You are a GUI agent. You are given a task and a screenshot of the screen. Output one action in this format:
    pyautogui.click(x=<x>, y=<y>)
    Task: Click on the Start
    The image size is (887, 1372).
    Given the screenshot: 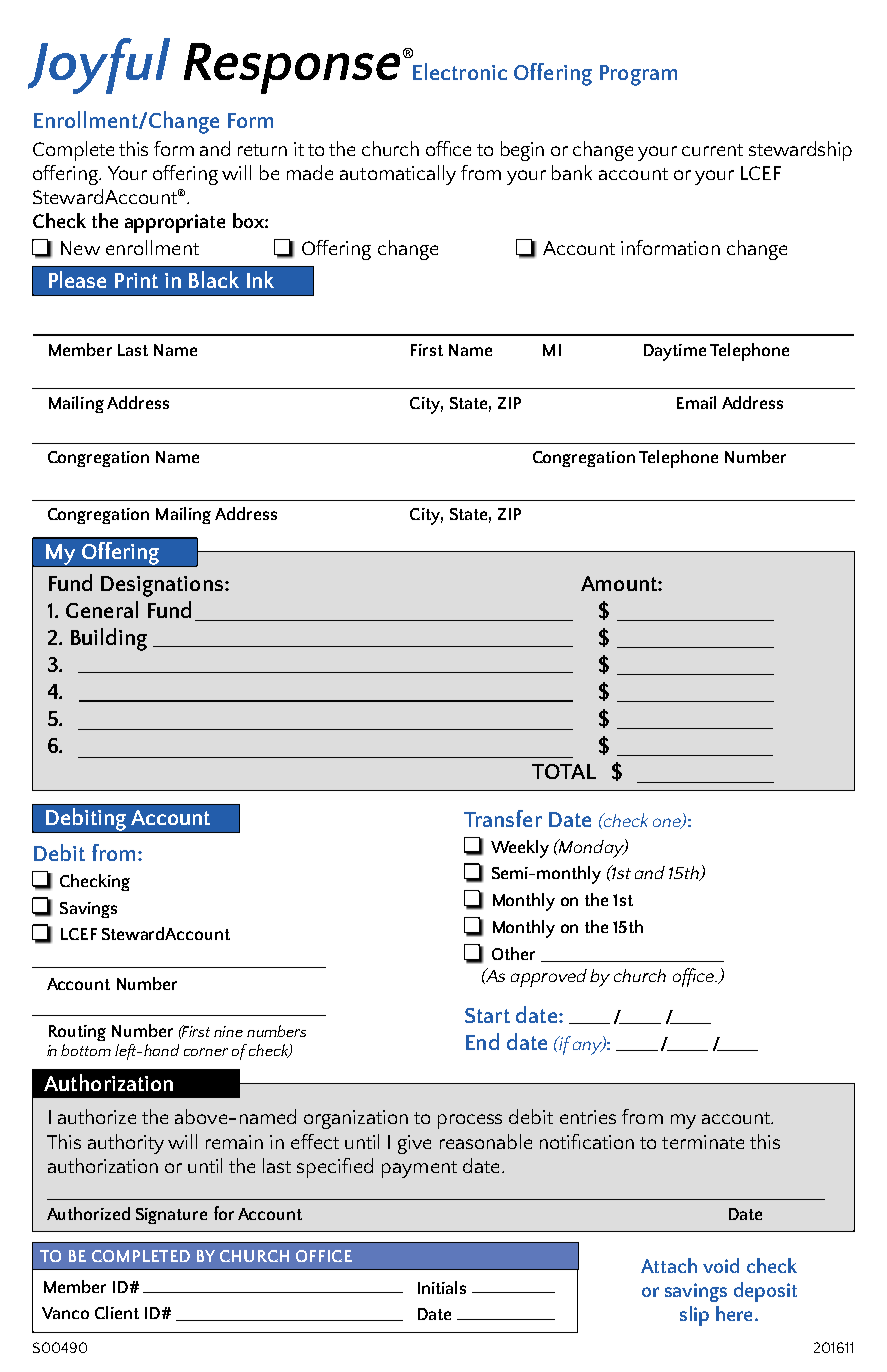 What is the action you would take?
    pyautogui.click(x=487, y=1015)
